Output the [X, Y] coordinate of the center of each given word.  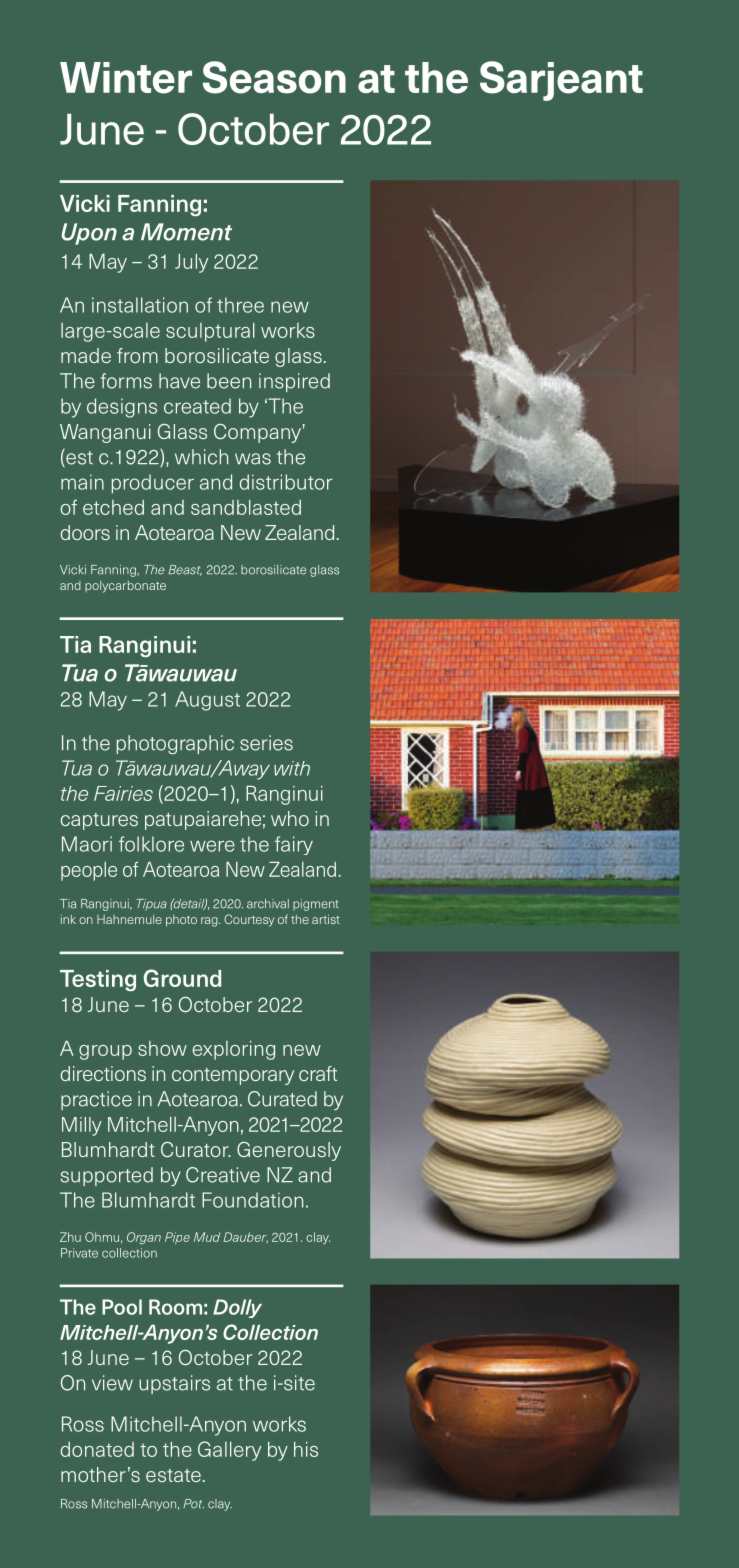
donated [97, 1449]
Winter [126, 78]
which [201, 457]
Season [274, 77]
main [82, 482]
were [212, 846]
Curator [196, 1149]
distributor [286, 482]
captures [99, 821]
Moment [186, 232]
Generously [289, 1151]
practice [96, 1100]
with [292, 768]
